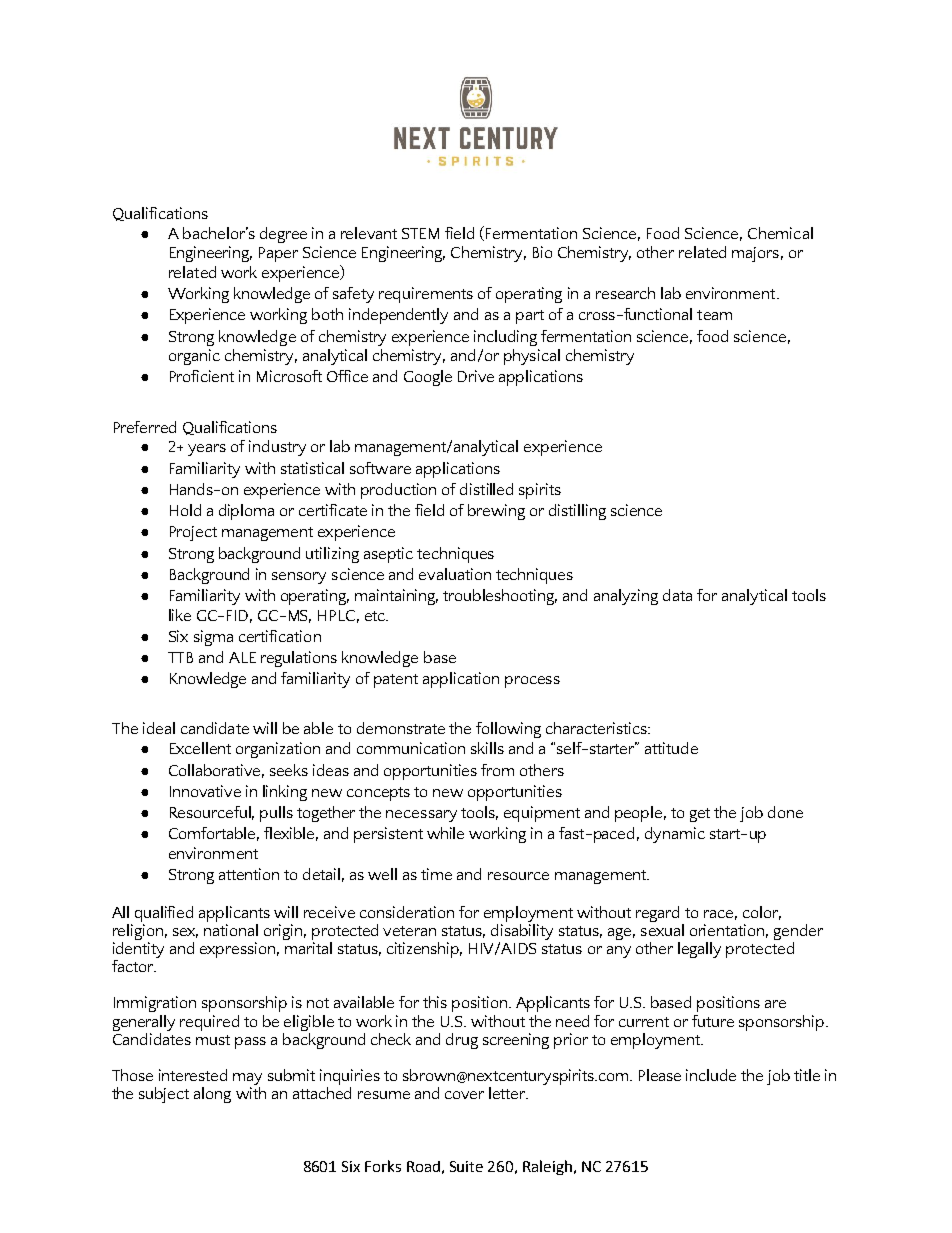 Image resolution: width=952 pixels, height=1233 pixels. I want to click on distilling, so click(577, 512).
